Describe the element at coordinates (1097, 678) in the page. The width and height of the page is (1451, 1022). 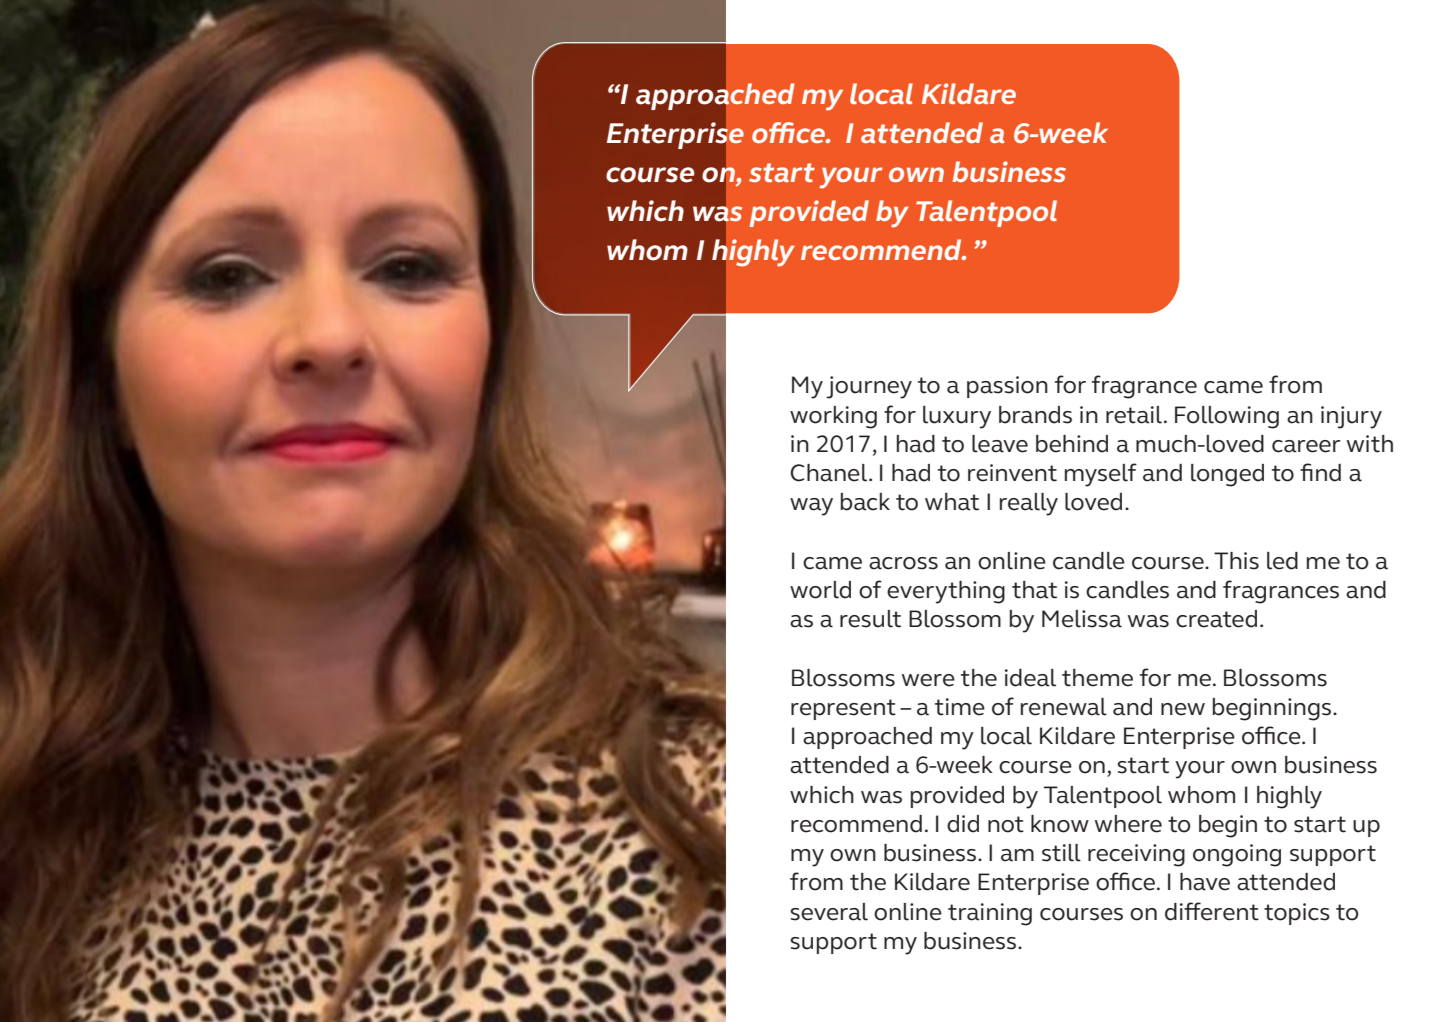
I see `theme` at that location.
